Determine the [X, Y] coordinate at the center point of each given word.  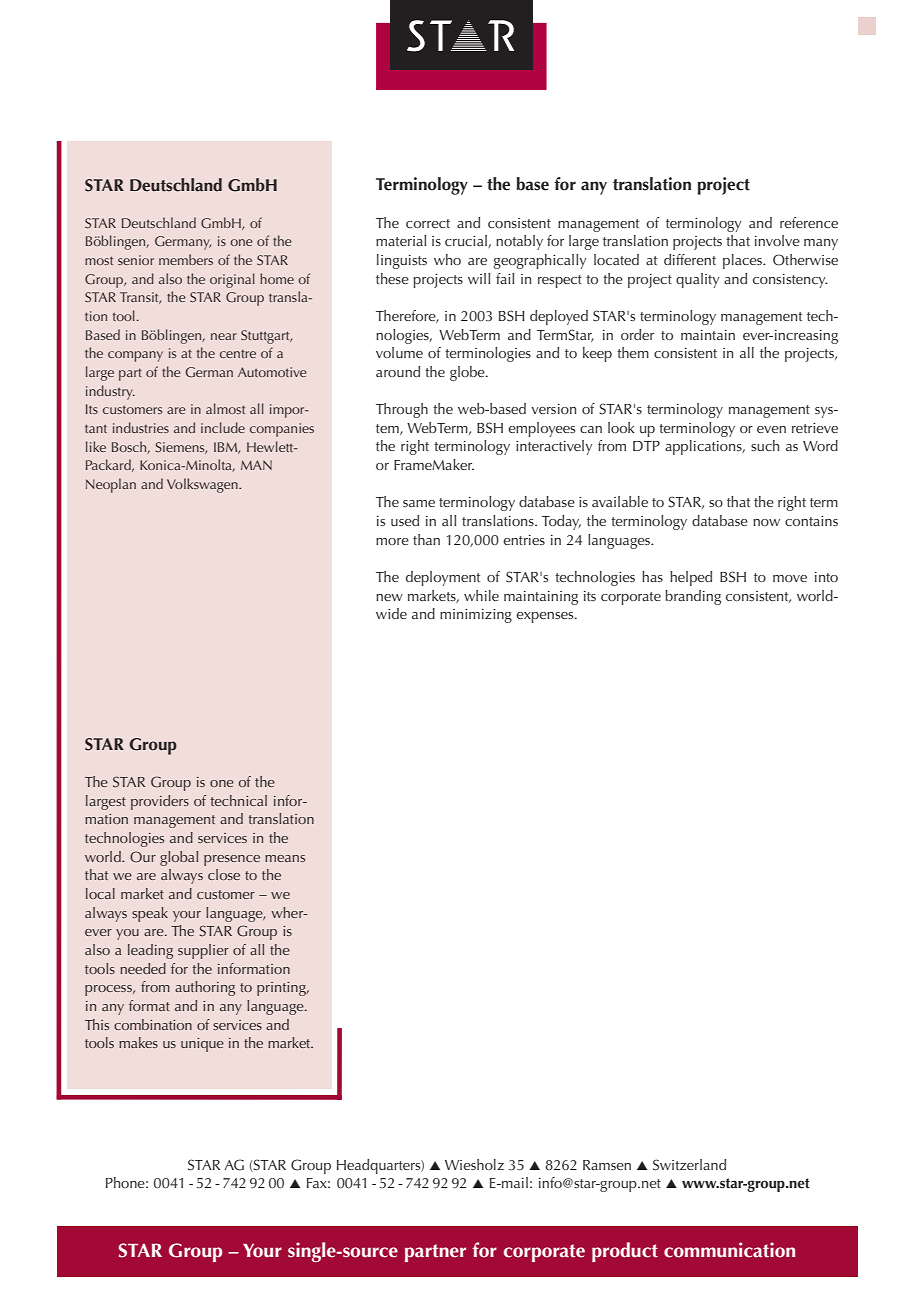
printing [282, 989]
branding [693, 597]
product [625, 1252]
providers [160, 802]
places [744, 261]
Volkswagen [203, 485]
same [419, 503]
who [447, 259]
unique [202, 1045]
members [186, 259]
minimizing [476, 616]
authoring [205, 988]
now [766, 522]
